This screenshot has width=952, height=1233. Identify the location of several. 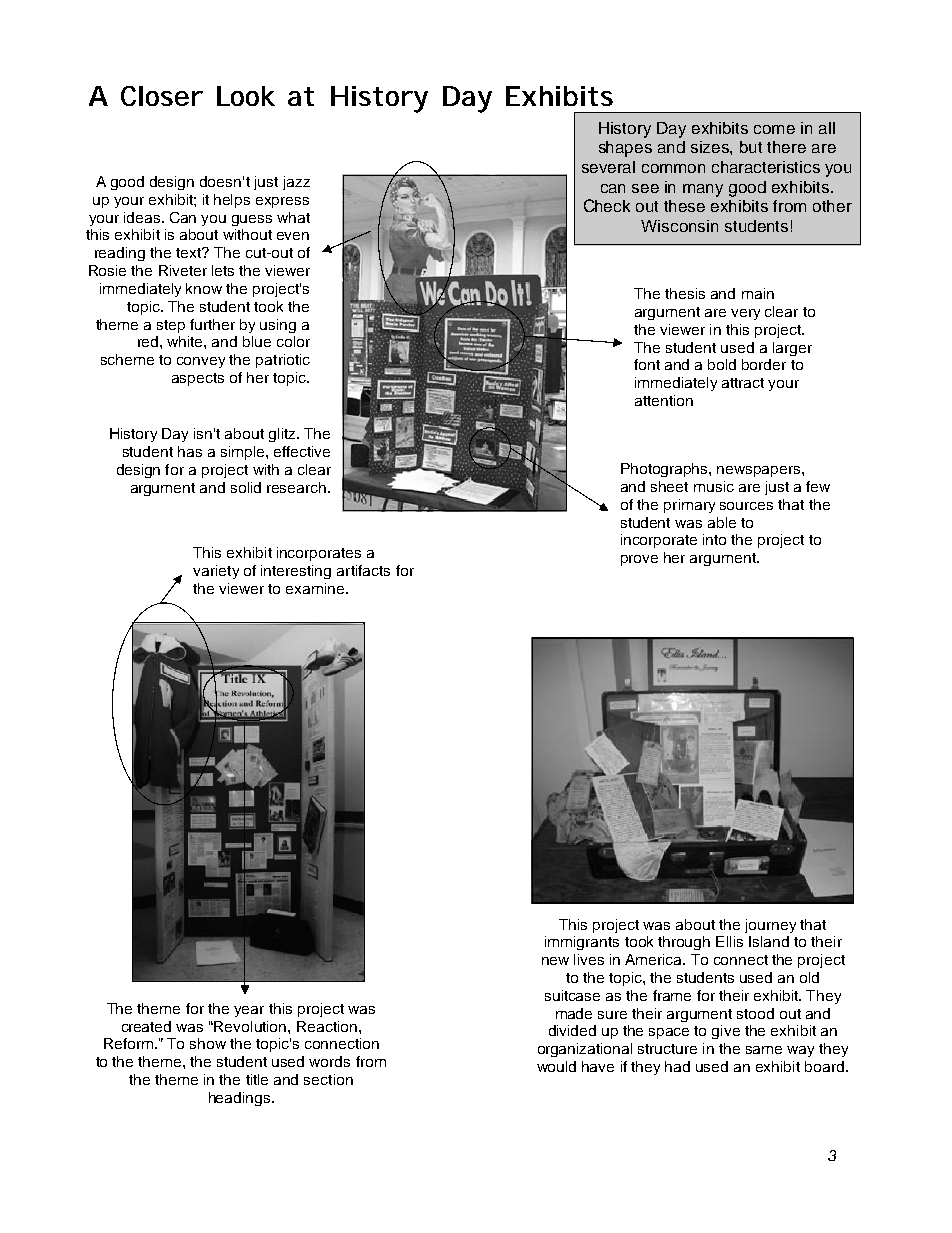
(608, 167).
